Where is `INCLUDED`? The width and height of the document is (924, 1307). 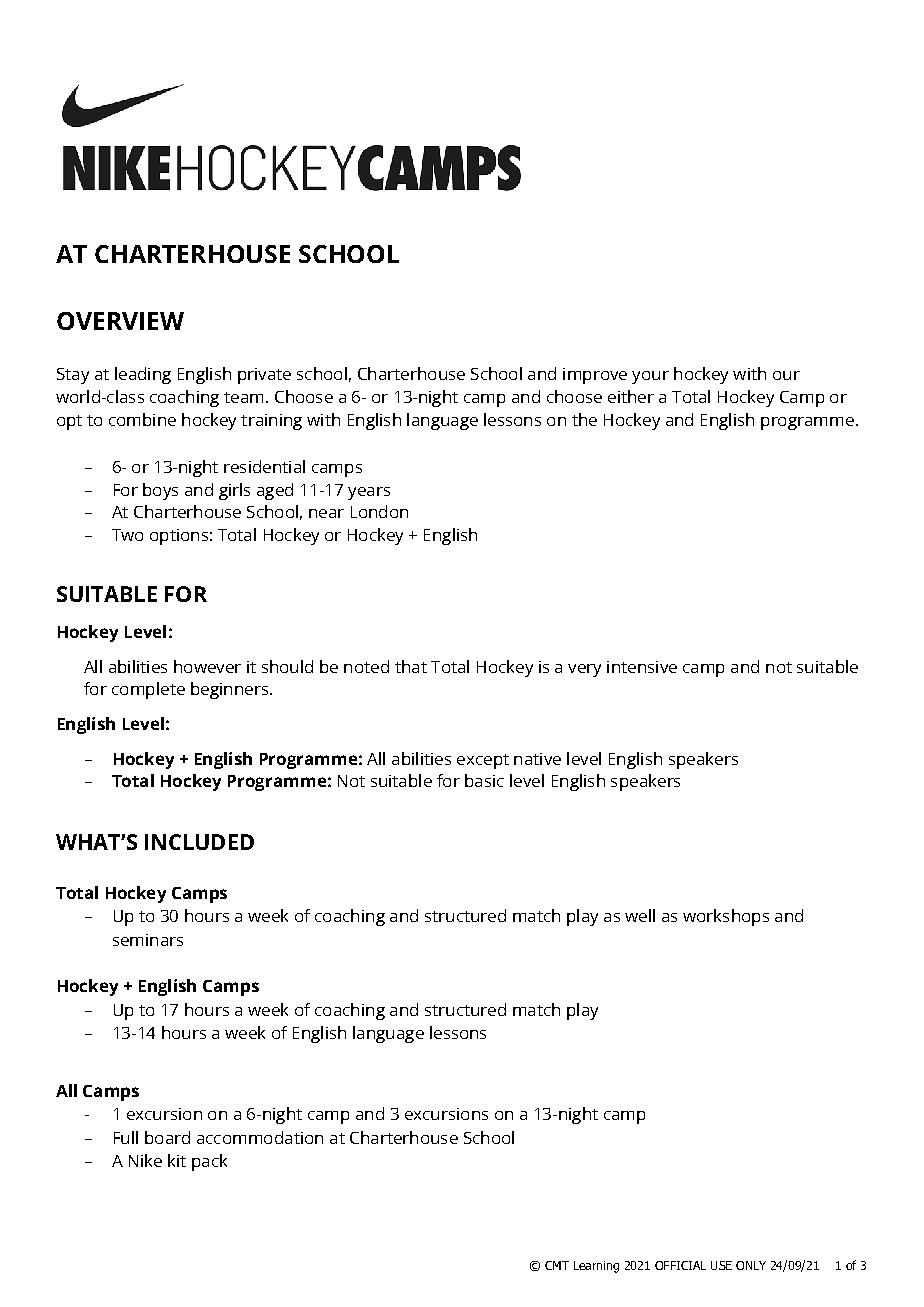
INCLUDED is located at coordinates (199, 842).
